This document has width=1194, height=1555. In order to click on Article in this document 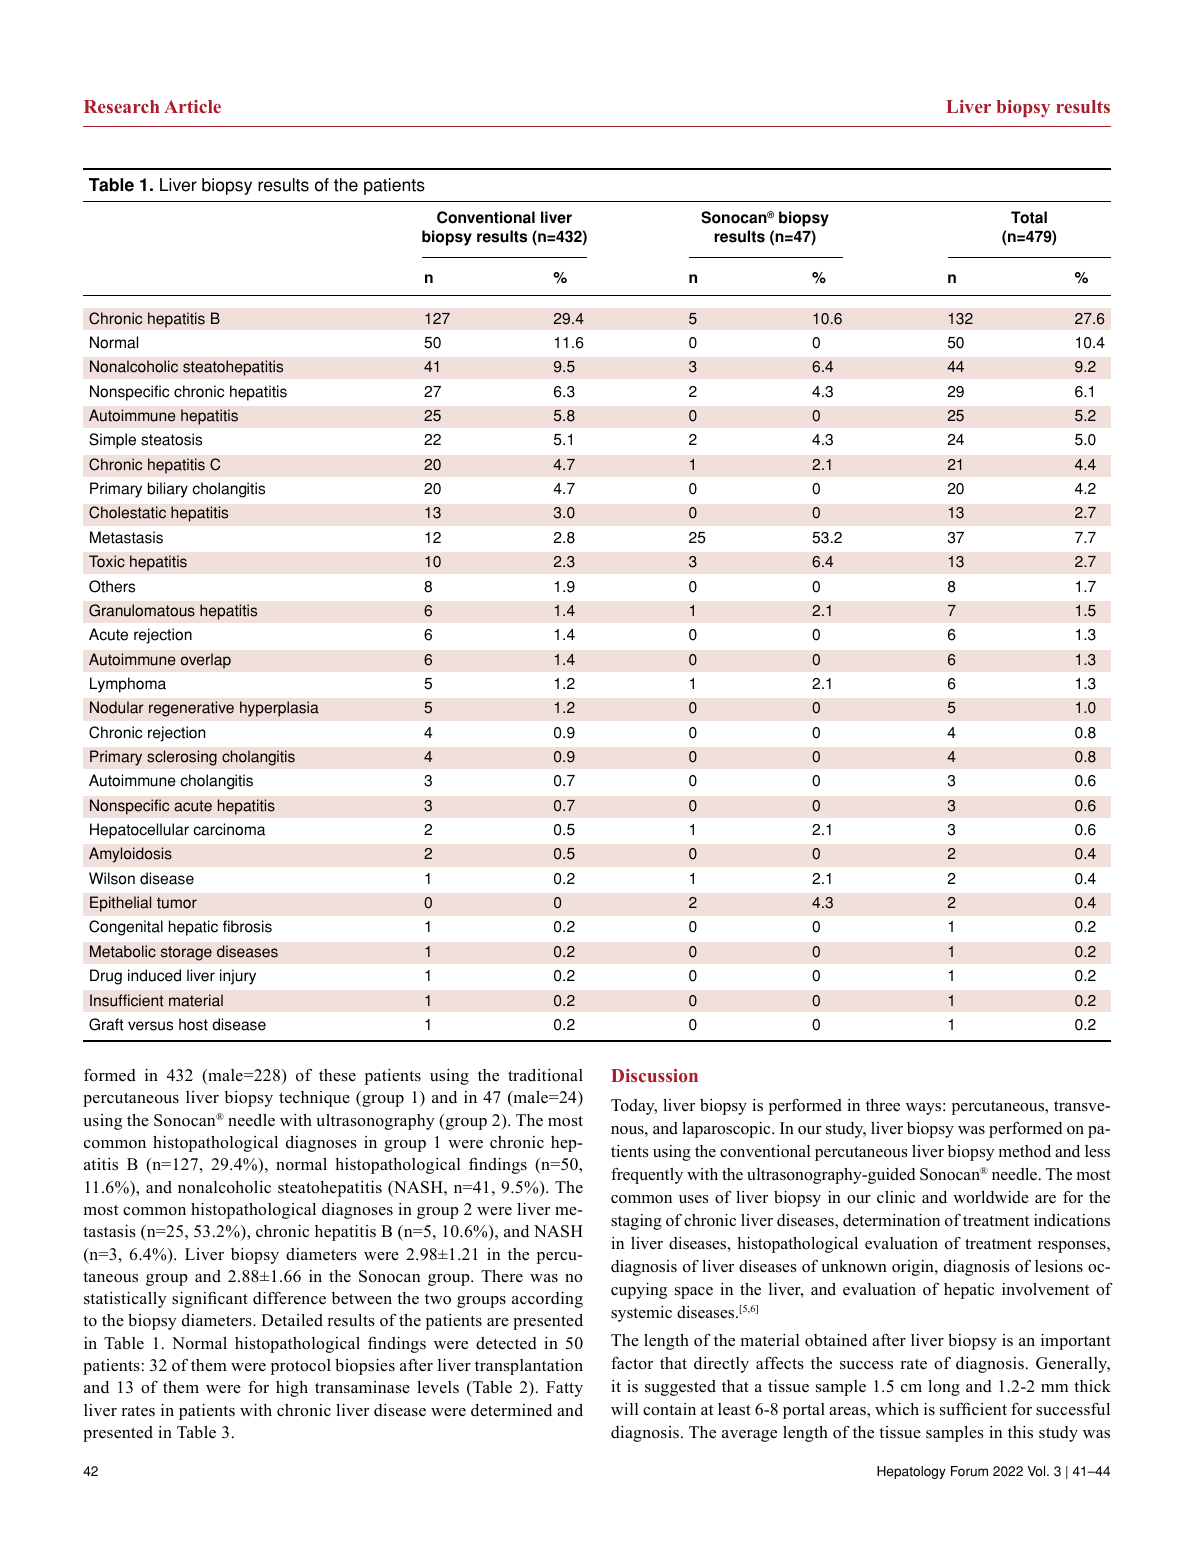, I will do `click(192, 106)`.
